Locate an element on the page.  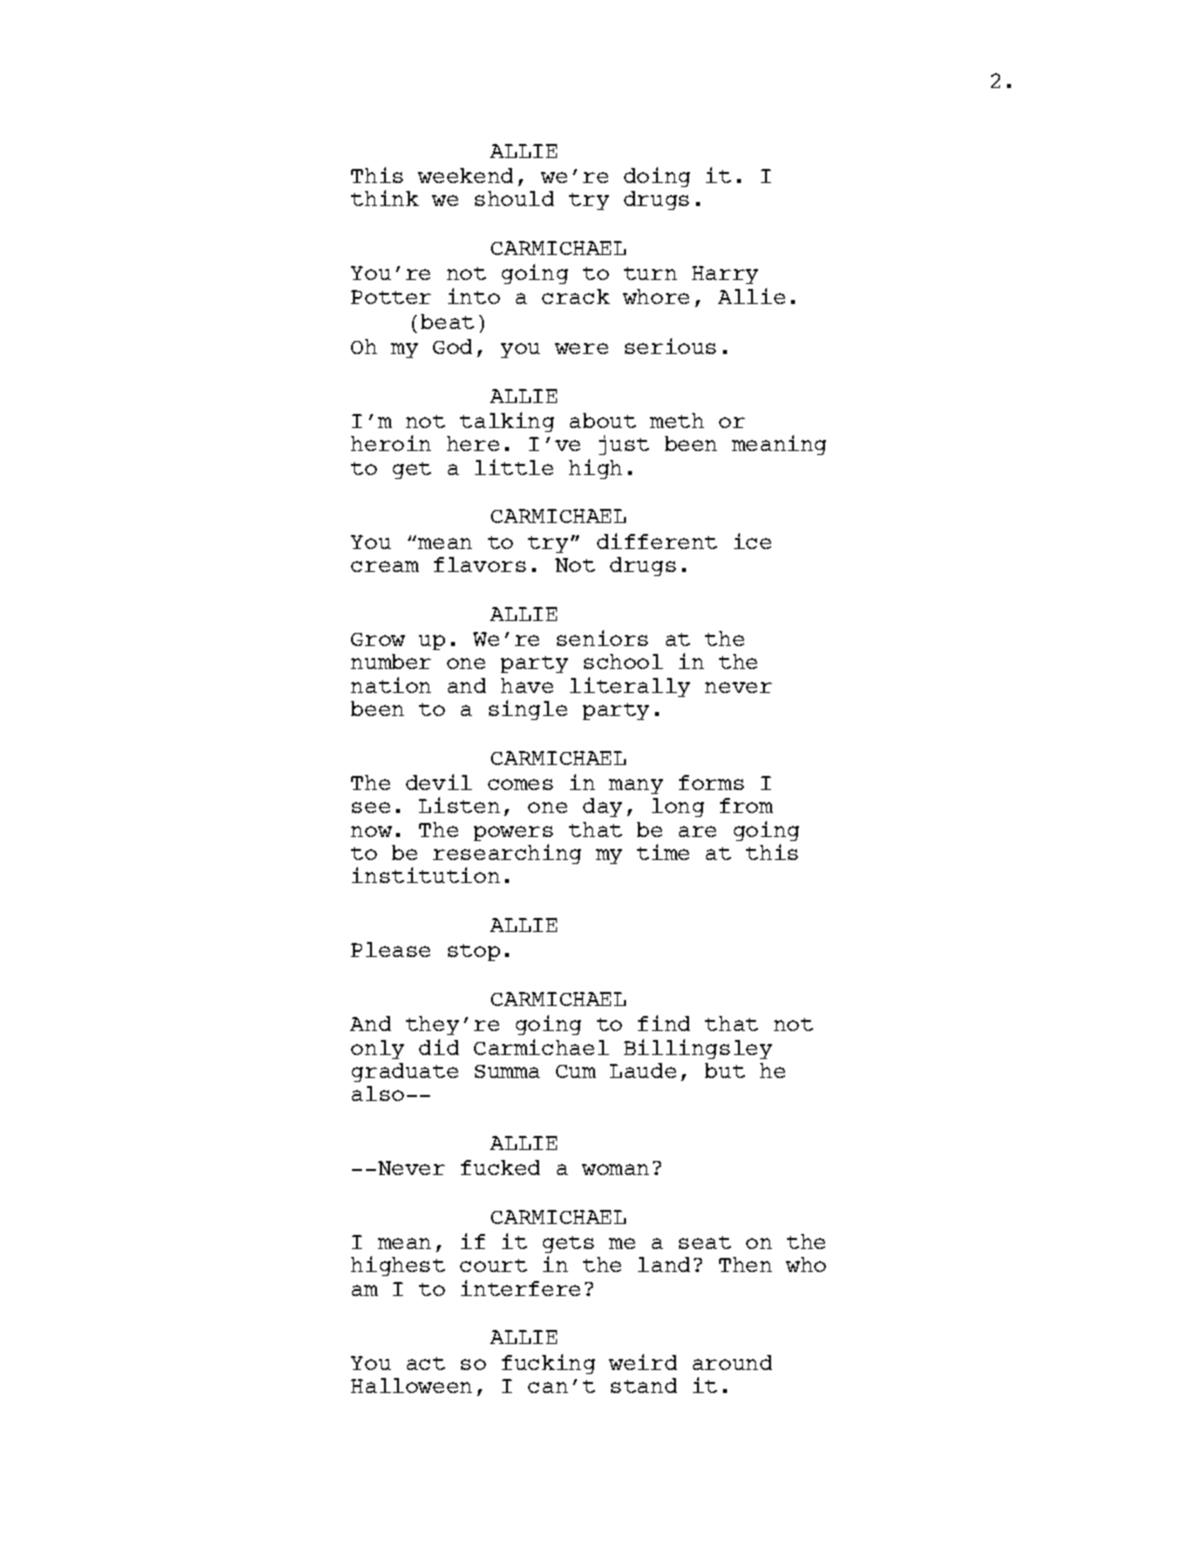
heroin is located at coordinates (391, 443).
